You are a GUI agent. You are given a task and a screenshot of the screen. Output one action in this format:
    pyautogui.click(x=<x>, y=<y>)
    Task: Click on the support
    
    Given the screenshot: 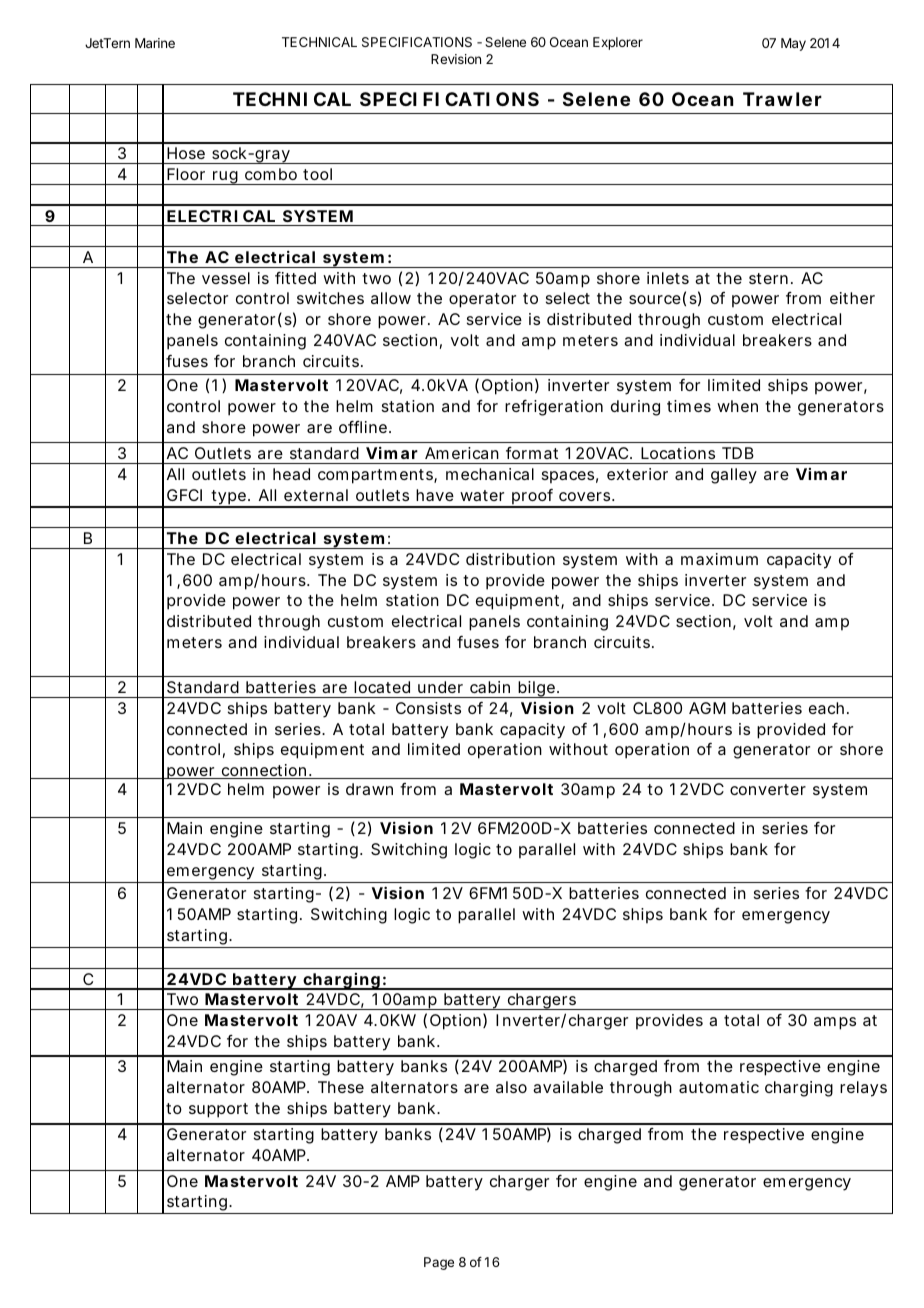 What is the action you would take?
    pyautogui.click(x=218, y=1110)
